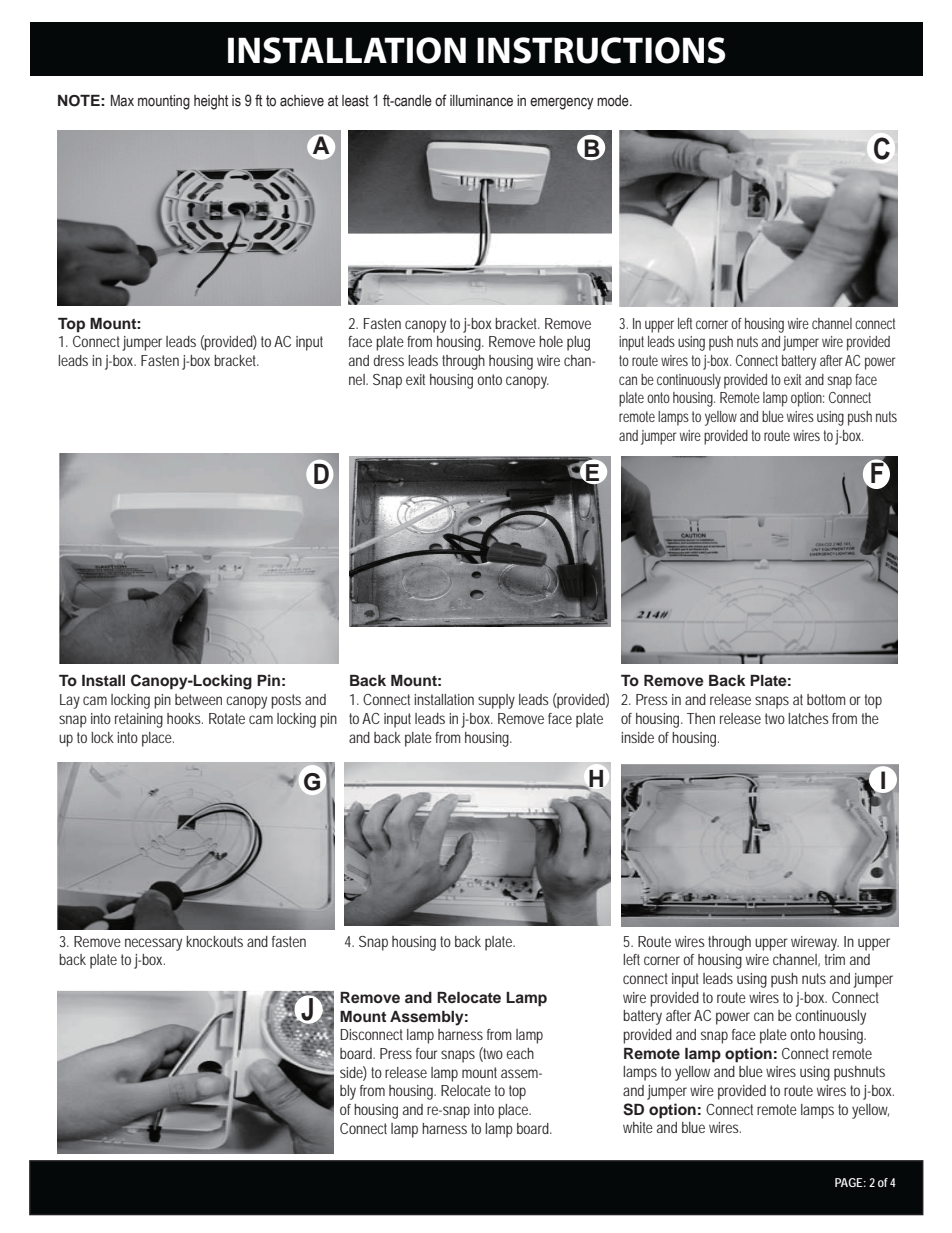 Image resolution: width=952 pixels, height=1233 pixels. What do you see at coordinates (496, 701) in the page?
I see `supply` at bounding box center [496, 701].
